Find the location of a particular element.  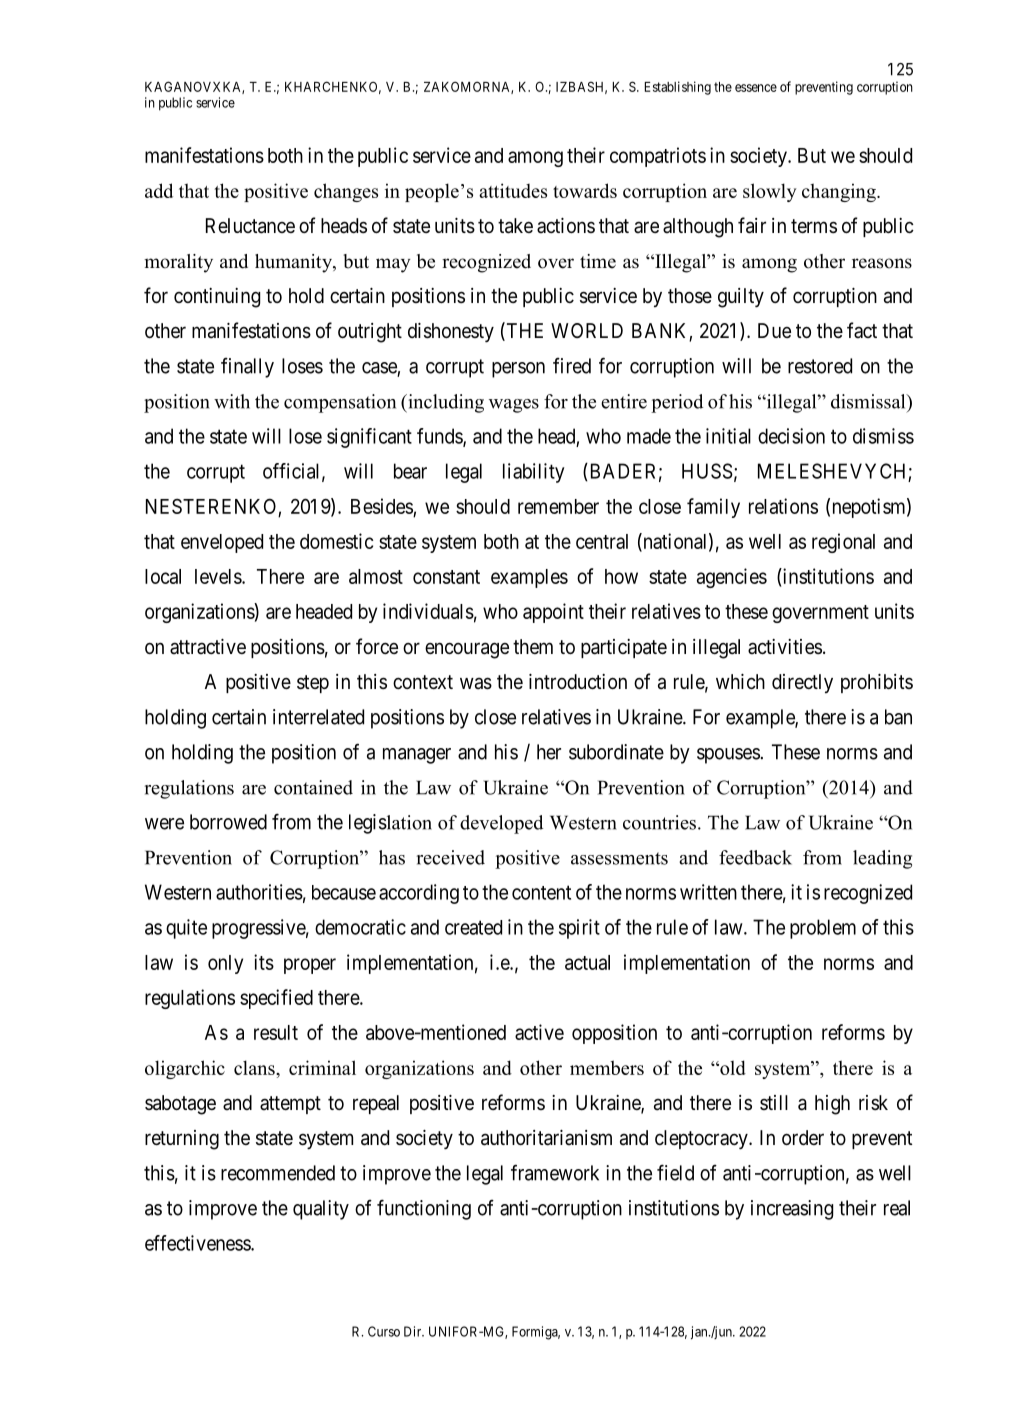

attitudes is located at coordinates (513, 190).
